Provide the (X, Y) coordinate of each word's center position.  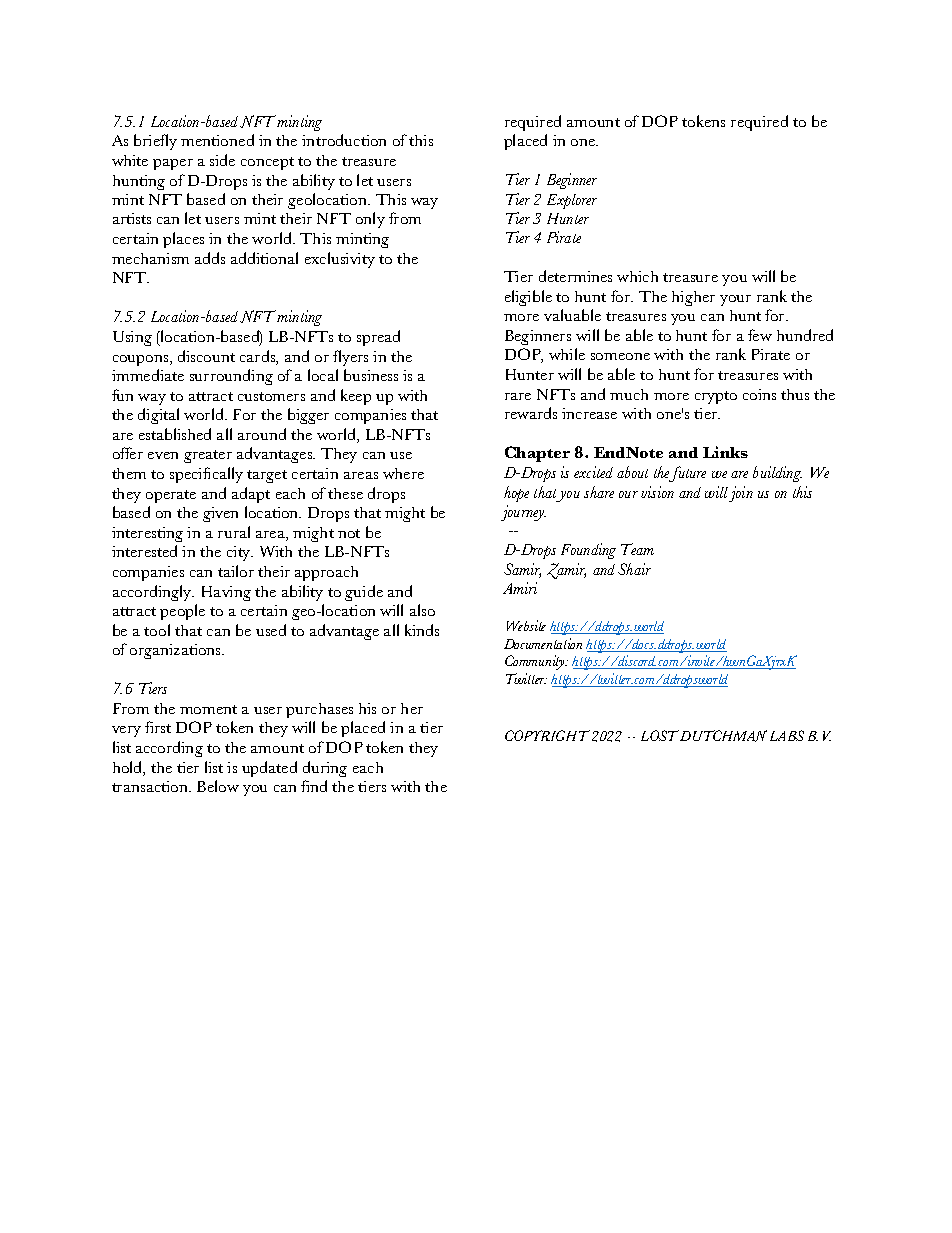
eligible (528, 298)
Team (637, 549)
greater (208, 456)
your (735, 300)
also (422, 610)
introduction (344, 140)
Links (725, 452)
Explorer (572, 201)
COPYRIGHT (547, 735)
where (403, 473)
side (222, 160)
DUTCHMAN (723, 736)
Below (218, 786)
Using (132, 338)
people (182, 612)
